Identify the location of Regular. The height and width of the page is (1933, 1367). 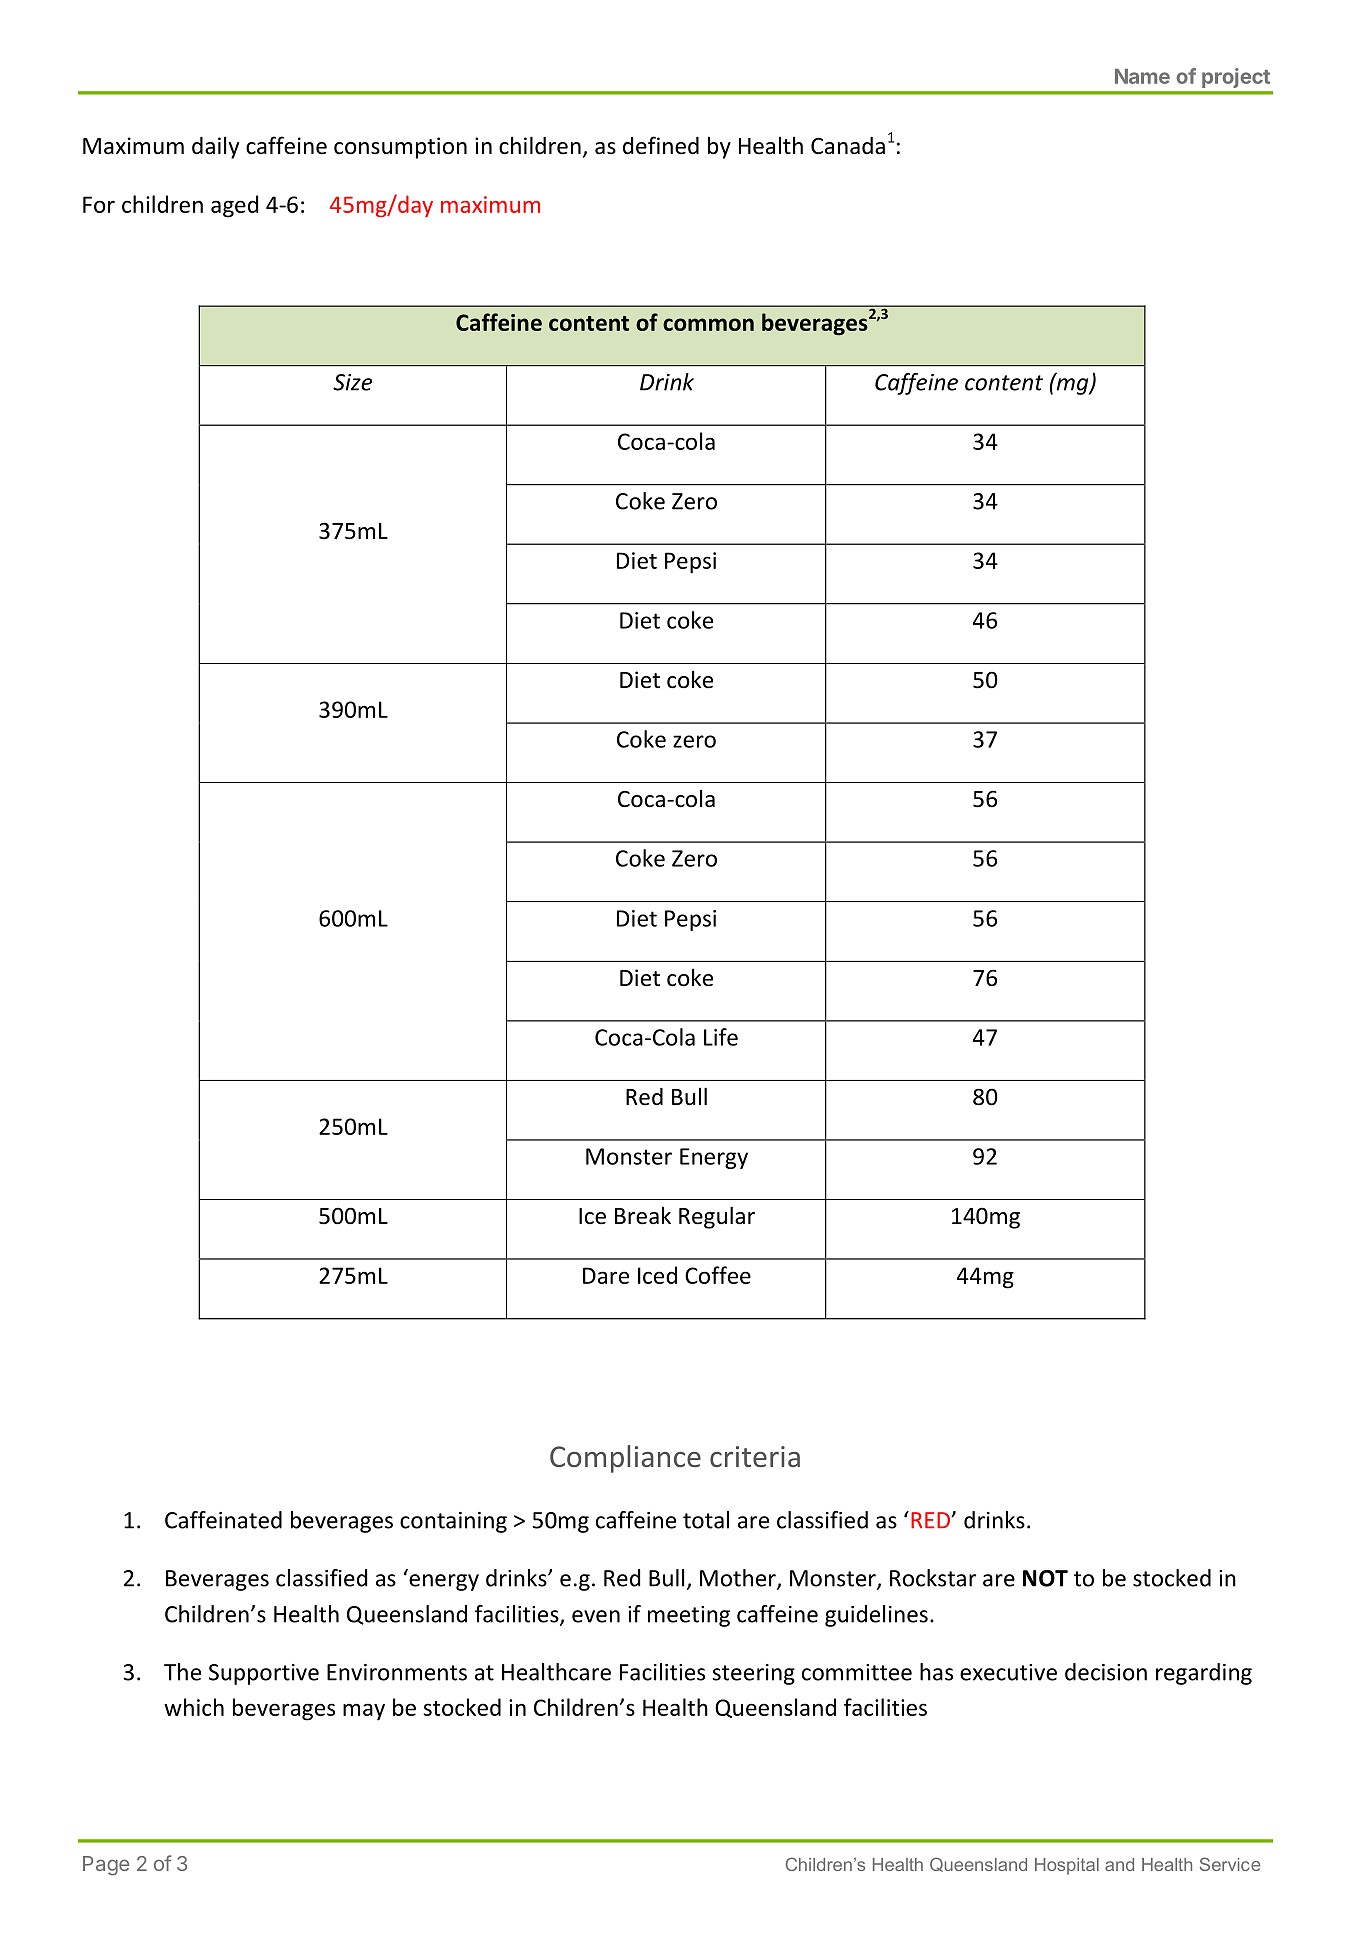
(717, 1217).
